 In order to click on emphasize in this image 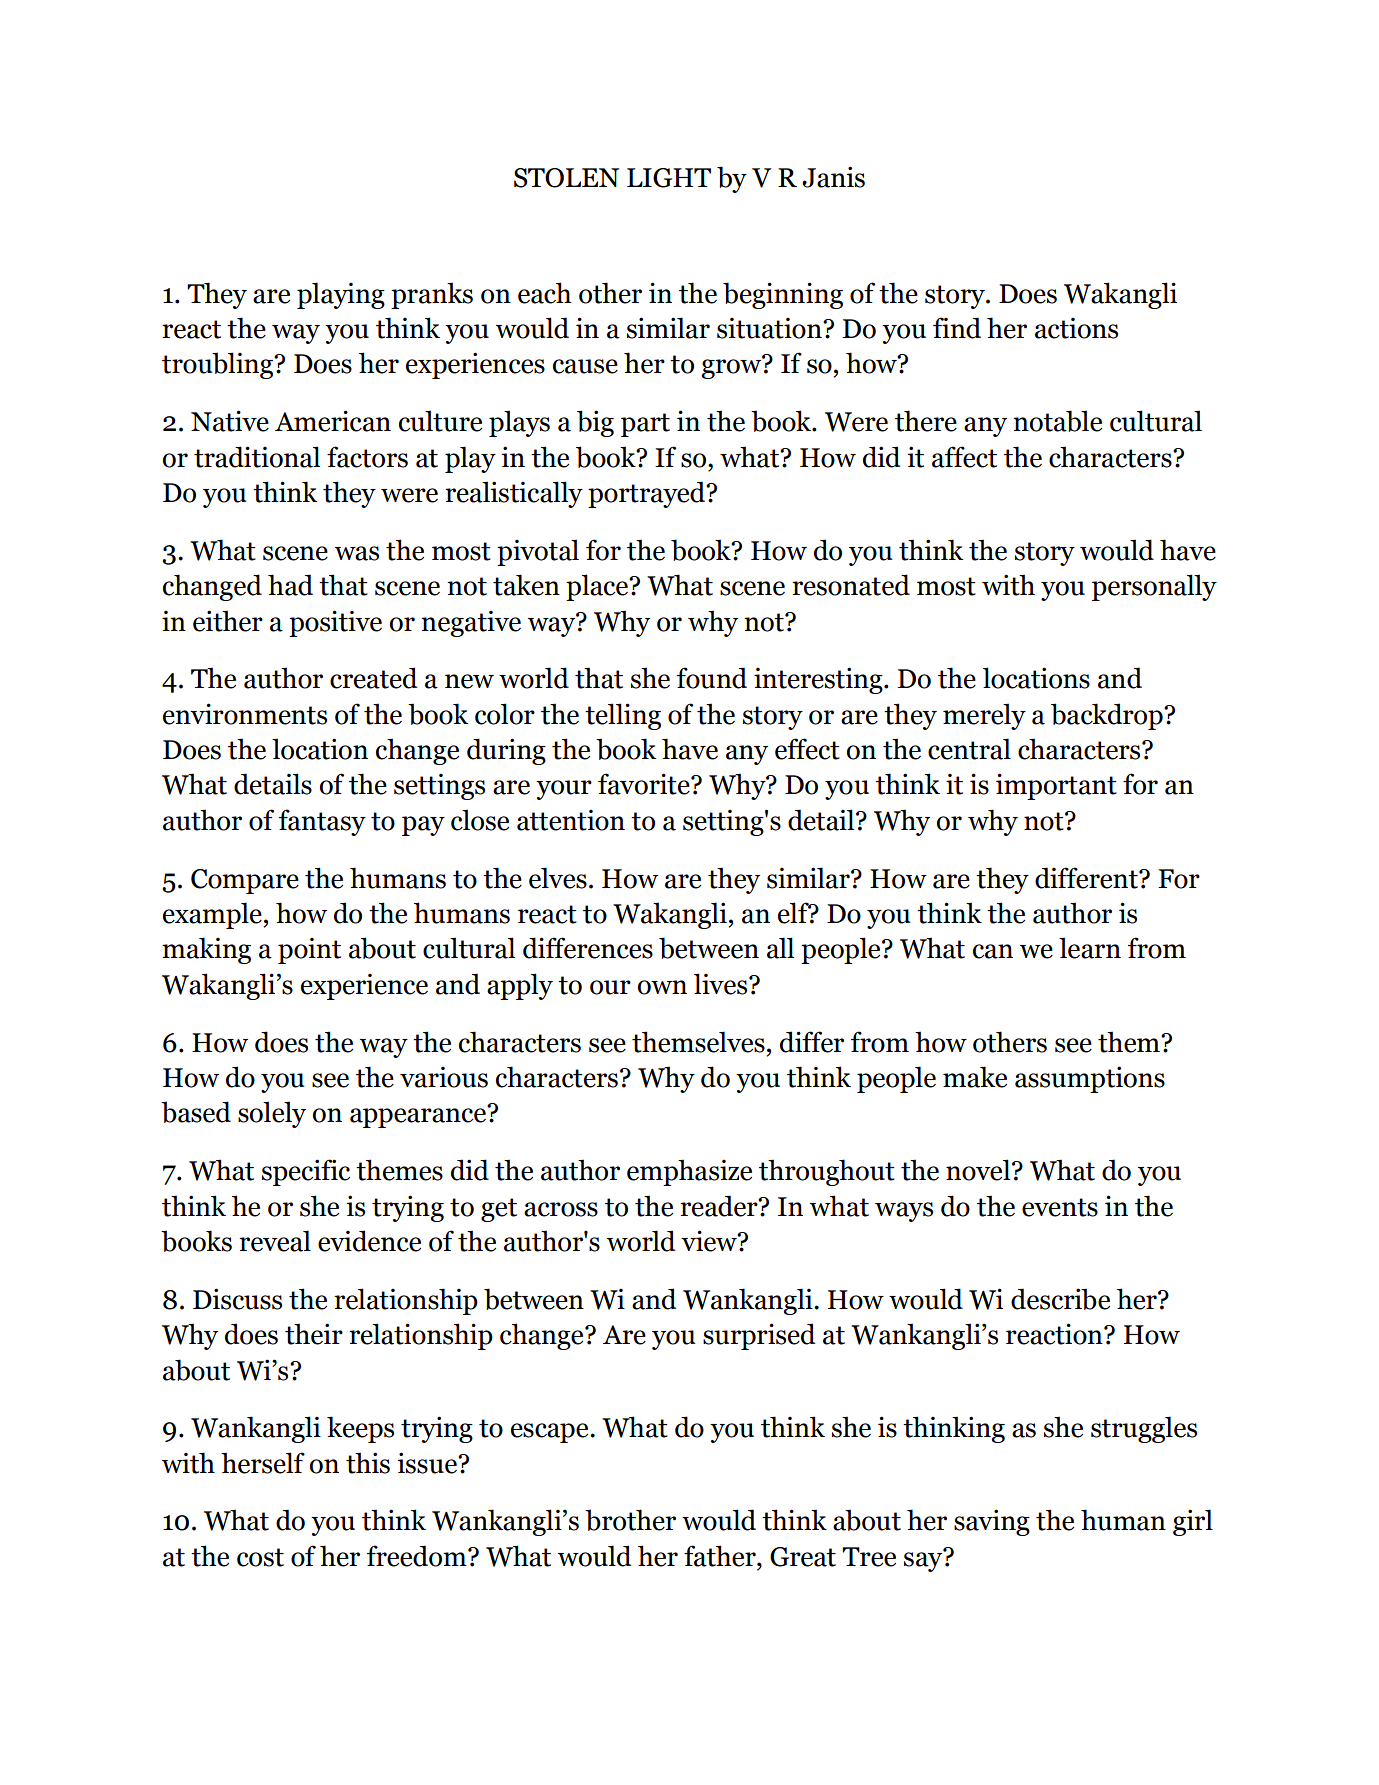, I will do `click(689, 1172)`.
